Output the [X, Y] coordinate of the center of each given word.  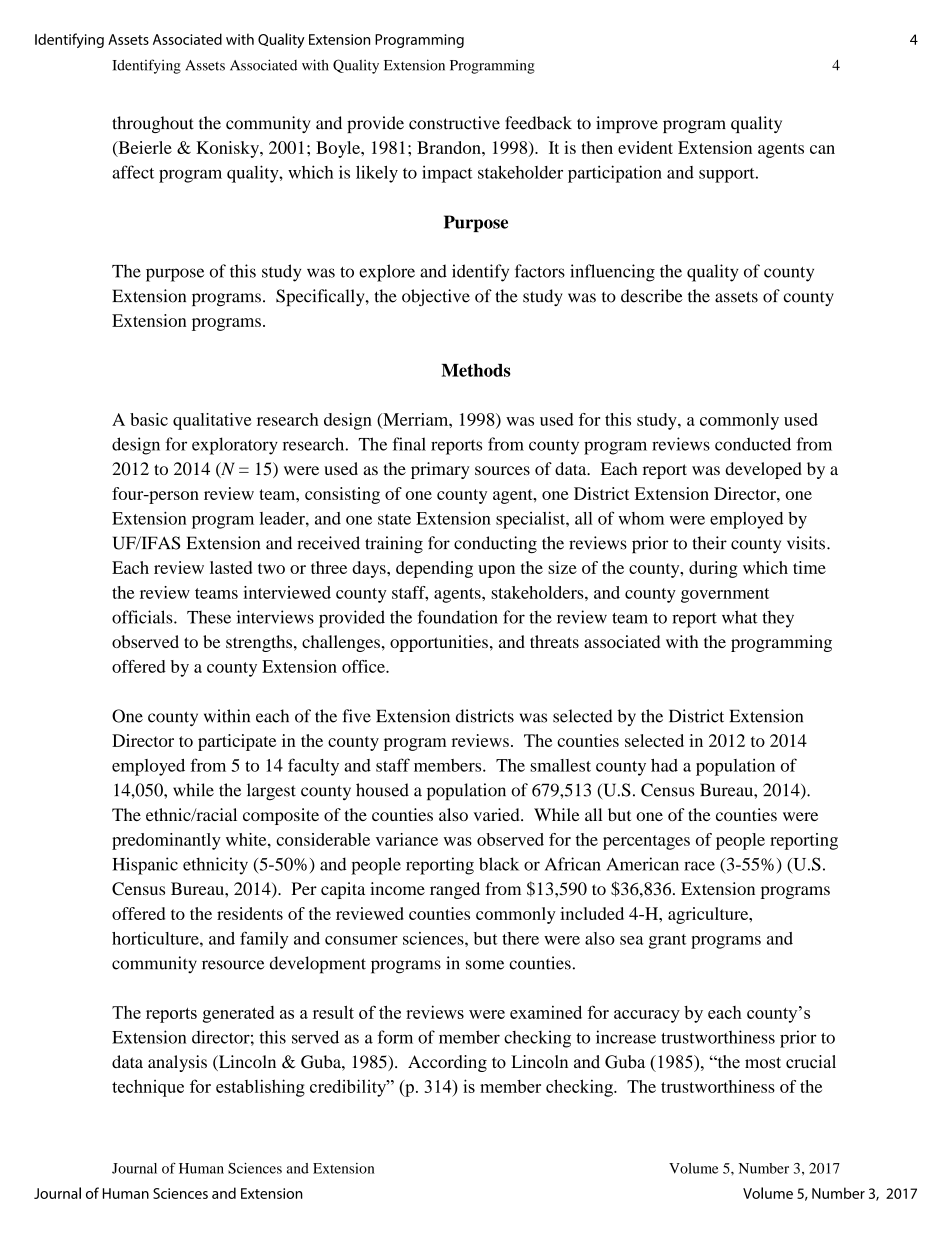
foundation [457, 617]
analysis [177, 1063]
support [728, 175]
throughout [153, 124]
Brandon [450, 147]
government [725, 595]
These [209, 617]
